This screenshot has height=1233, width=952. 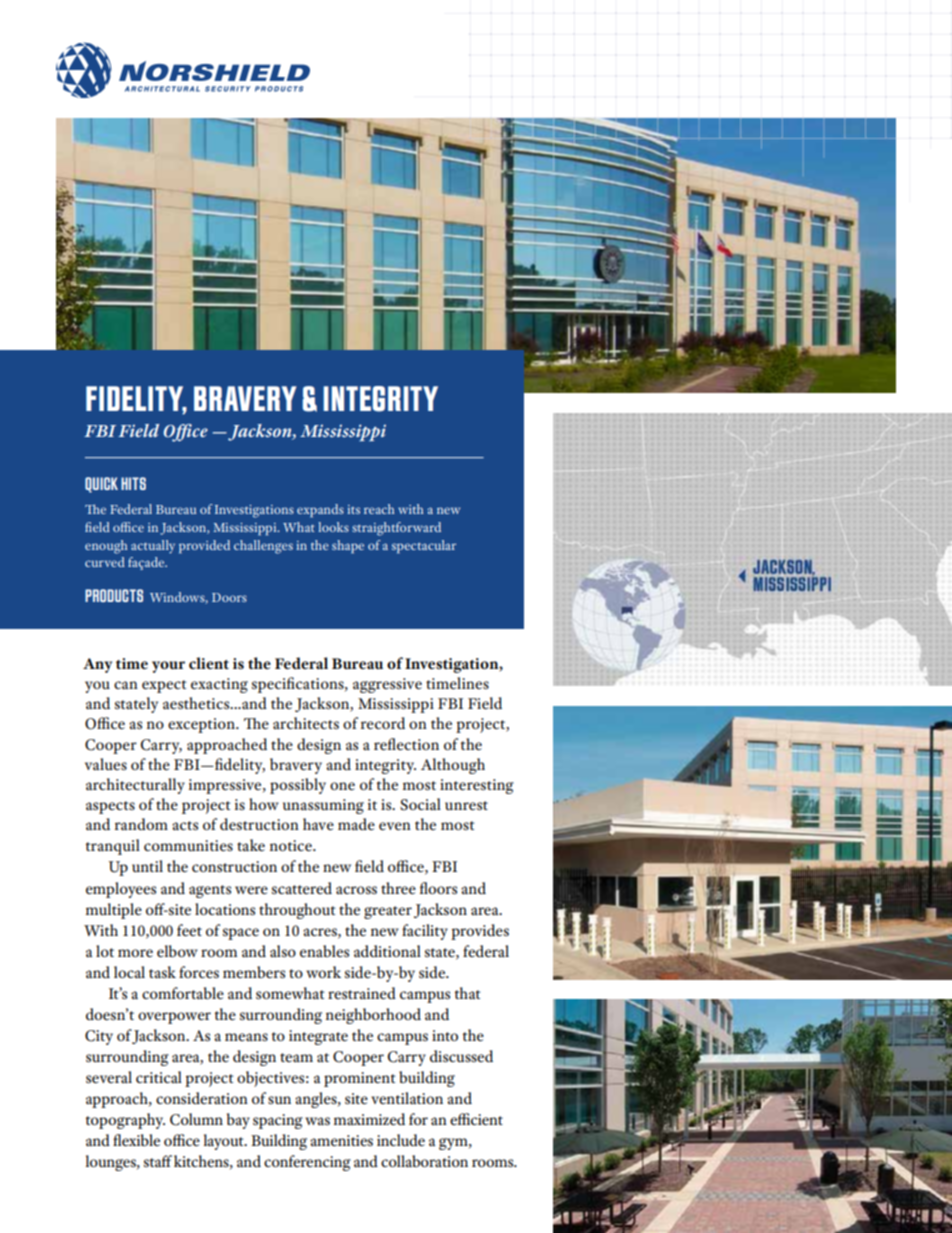 What do you see at coordinates (396, 529) in the screenshot?
I see `straightforward` at bounding box center [396, 529].
